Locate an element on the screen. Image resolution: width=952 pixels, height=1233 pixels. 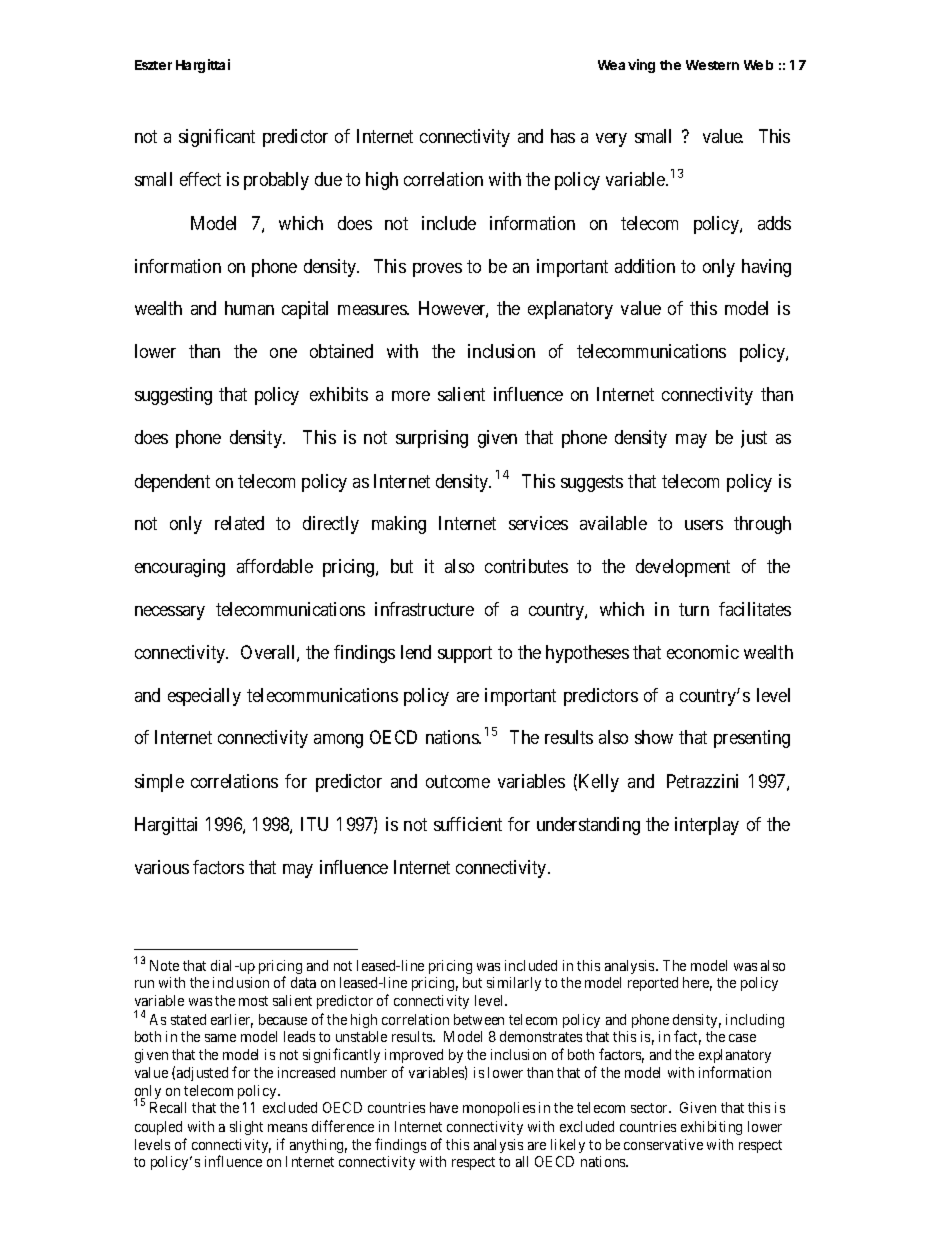
Western is located at coordinates (712, 65).
